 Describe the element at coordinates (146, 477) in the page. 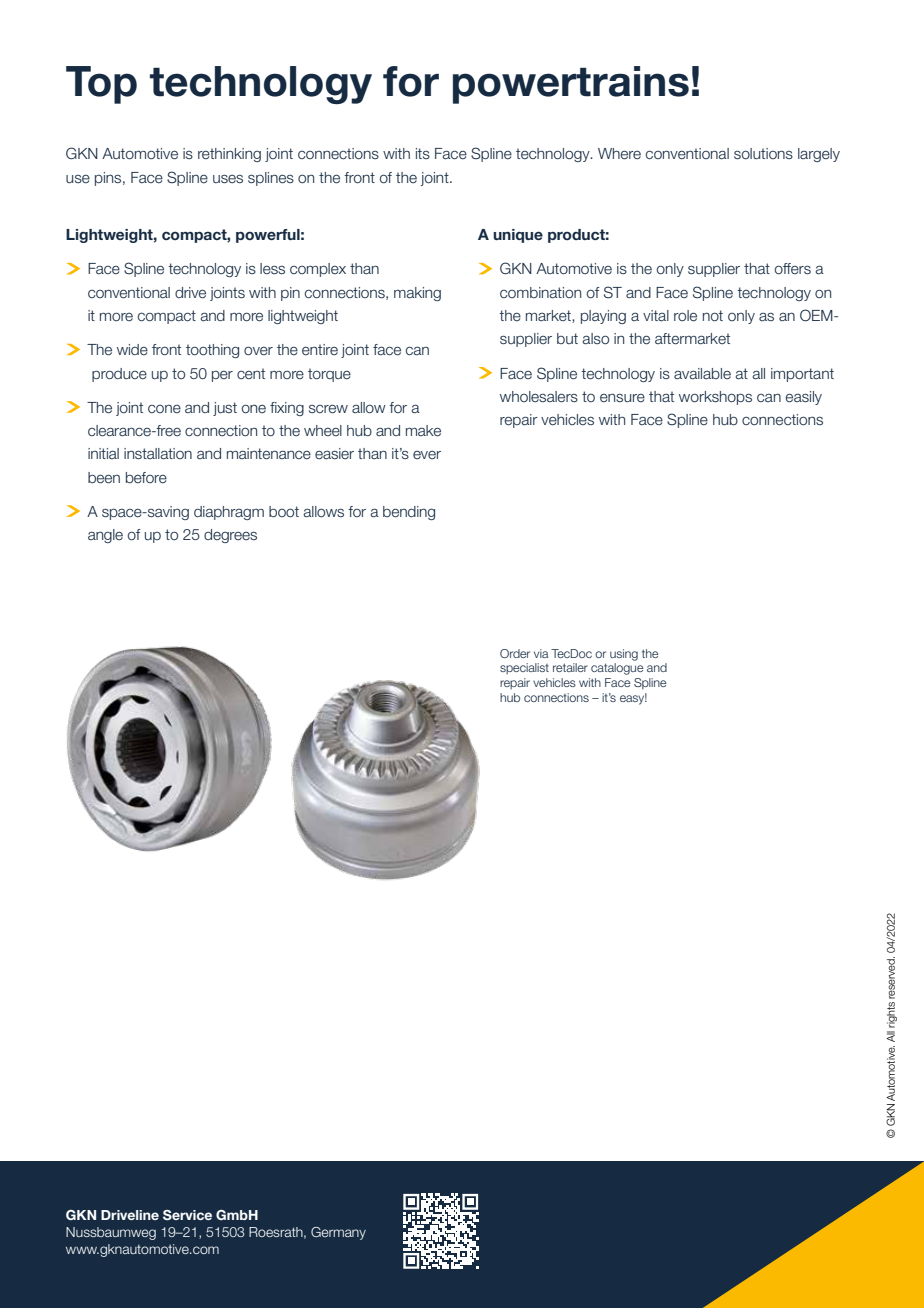

I see `before` at that location.
